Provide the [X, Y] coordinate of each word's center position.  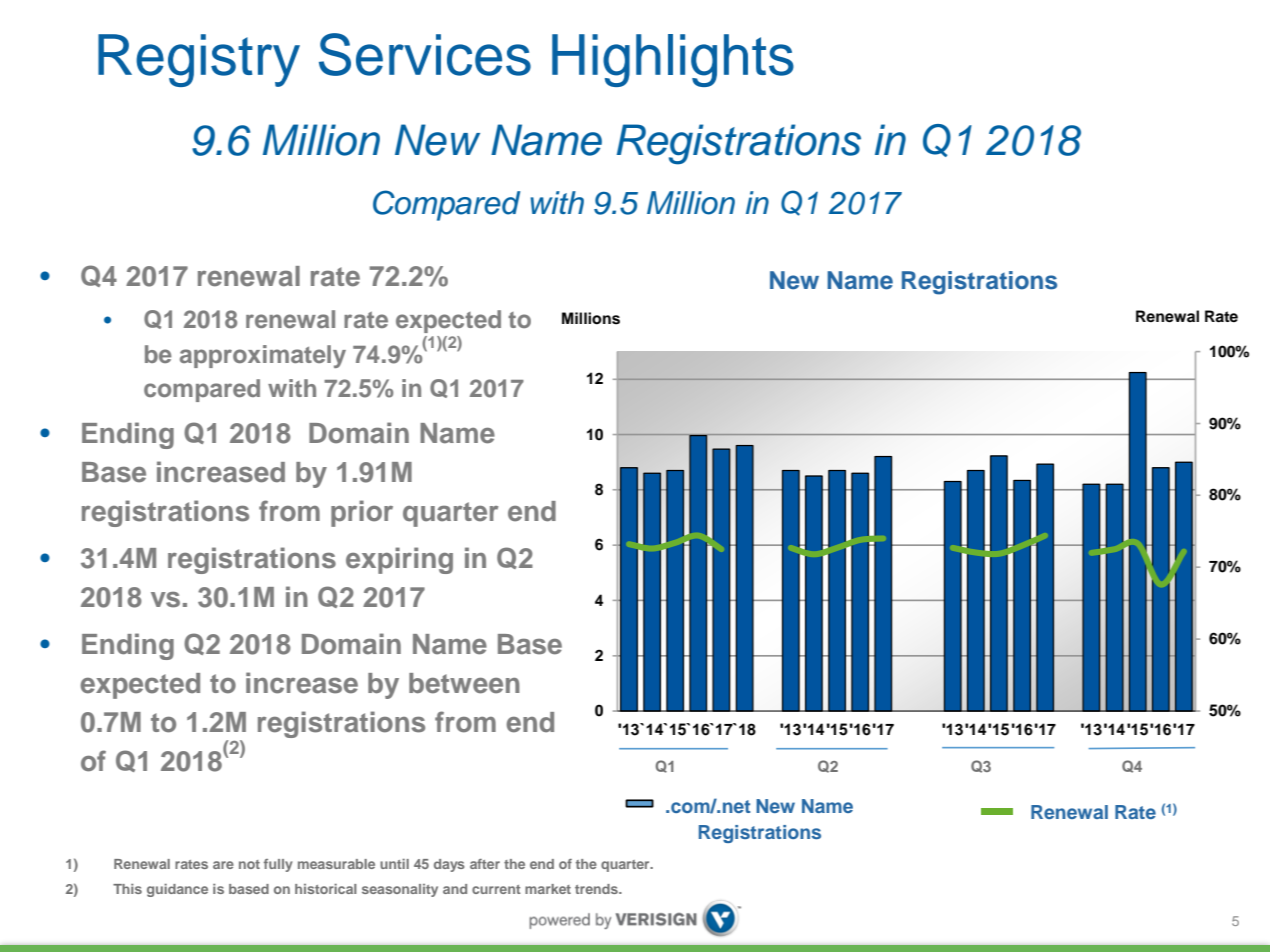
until [394, 864]
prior [362, 513]
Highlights [673, 60]
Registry [199, 60]
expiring [399, 560]
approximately [263, 356]
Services [425, 54]
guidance [177, 890]
